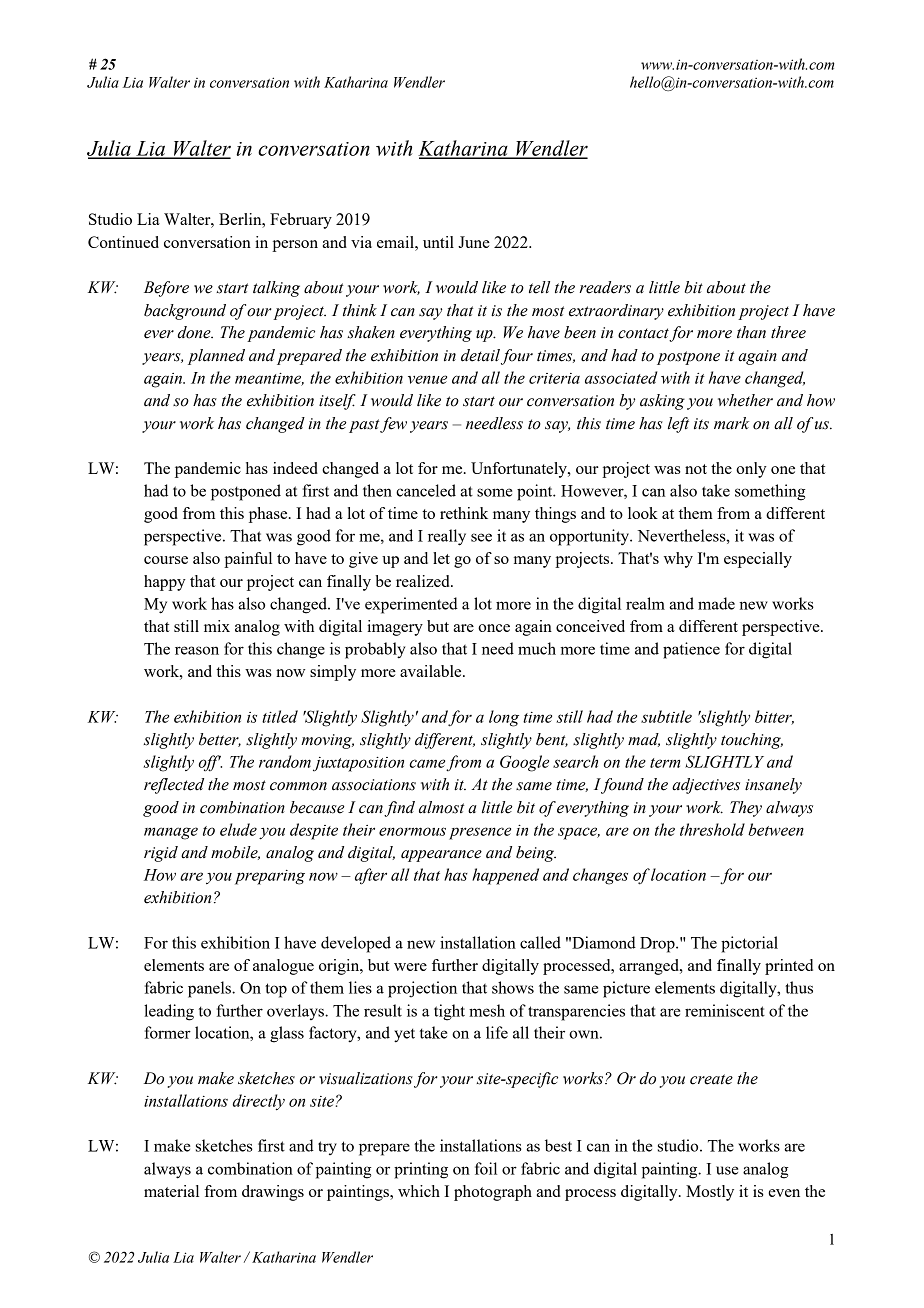 The height and width of the screenshot is (1308, 924). Describe the element at coordinates (474, 242) in the screenshot. I see `June` at that location.
